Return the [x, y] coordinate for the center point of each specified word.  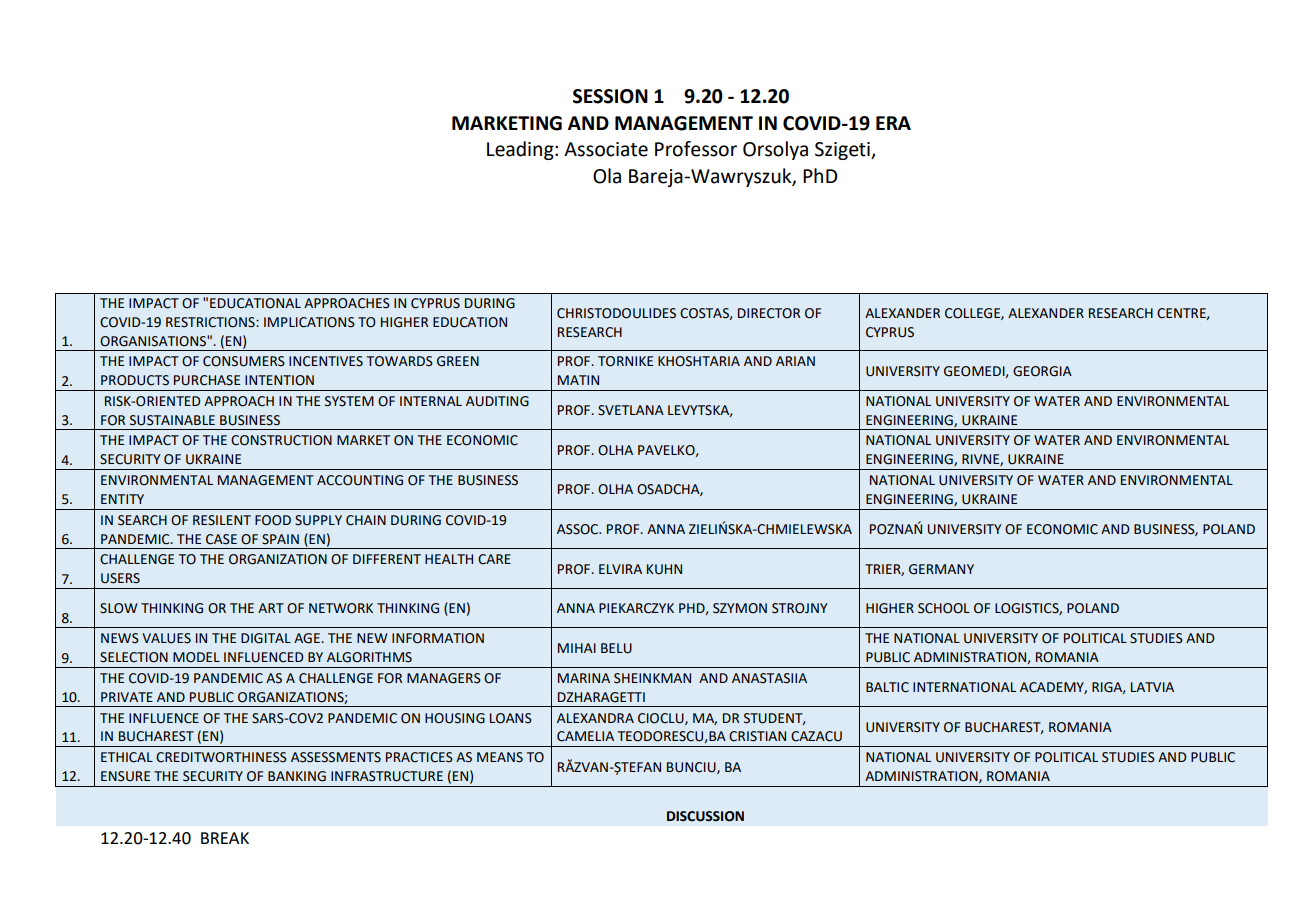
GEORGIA [1042, 371]
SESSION [610, 96]
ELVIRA [620, 569]
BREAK [225, 838]
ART [271, 608]
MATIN [578, 380]
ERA [893, 123]
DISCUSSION [705, 816]
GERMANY [941, 569]
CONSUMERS [244, 361]
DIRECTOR [769, 313]
